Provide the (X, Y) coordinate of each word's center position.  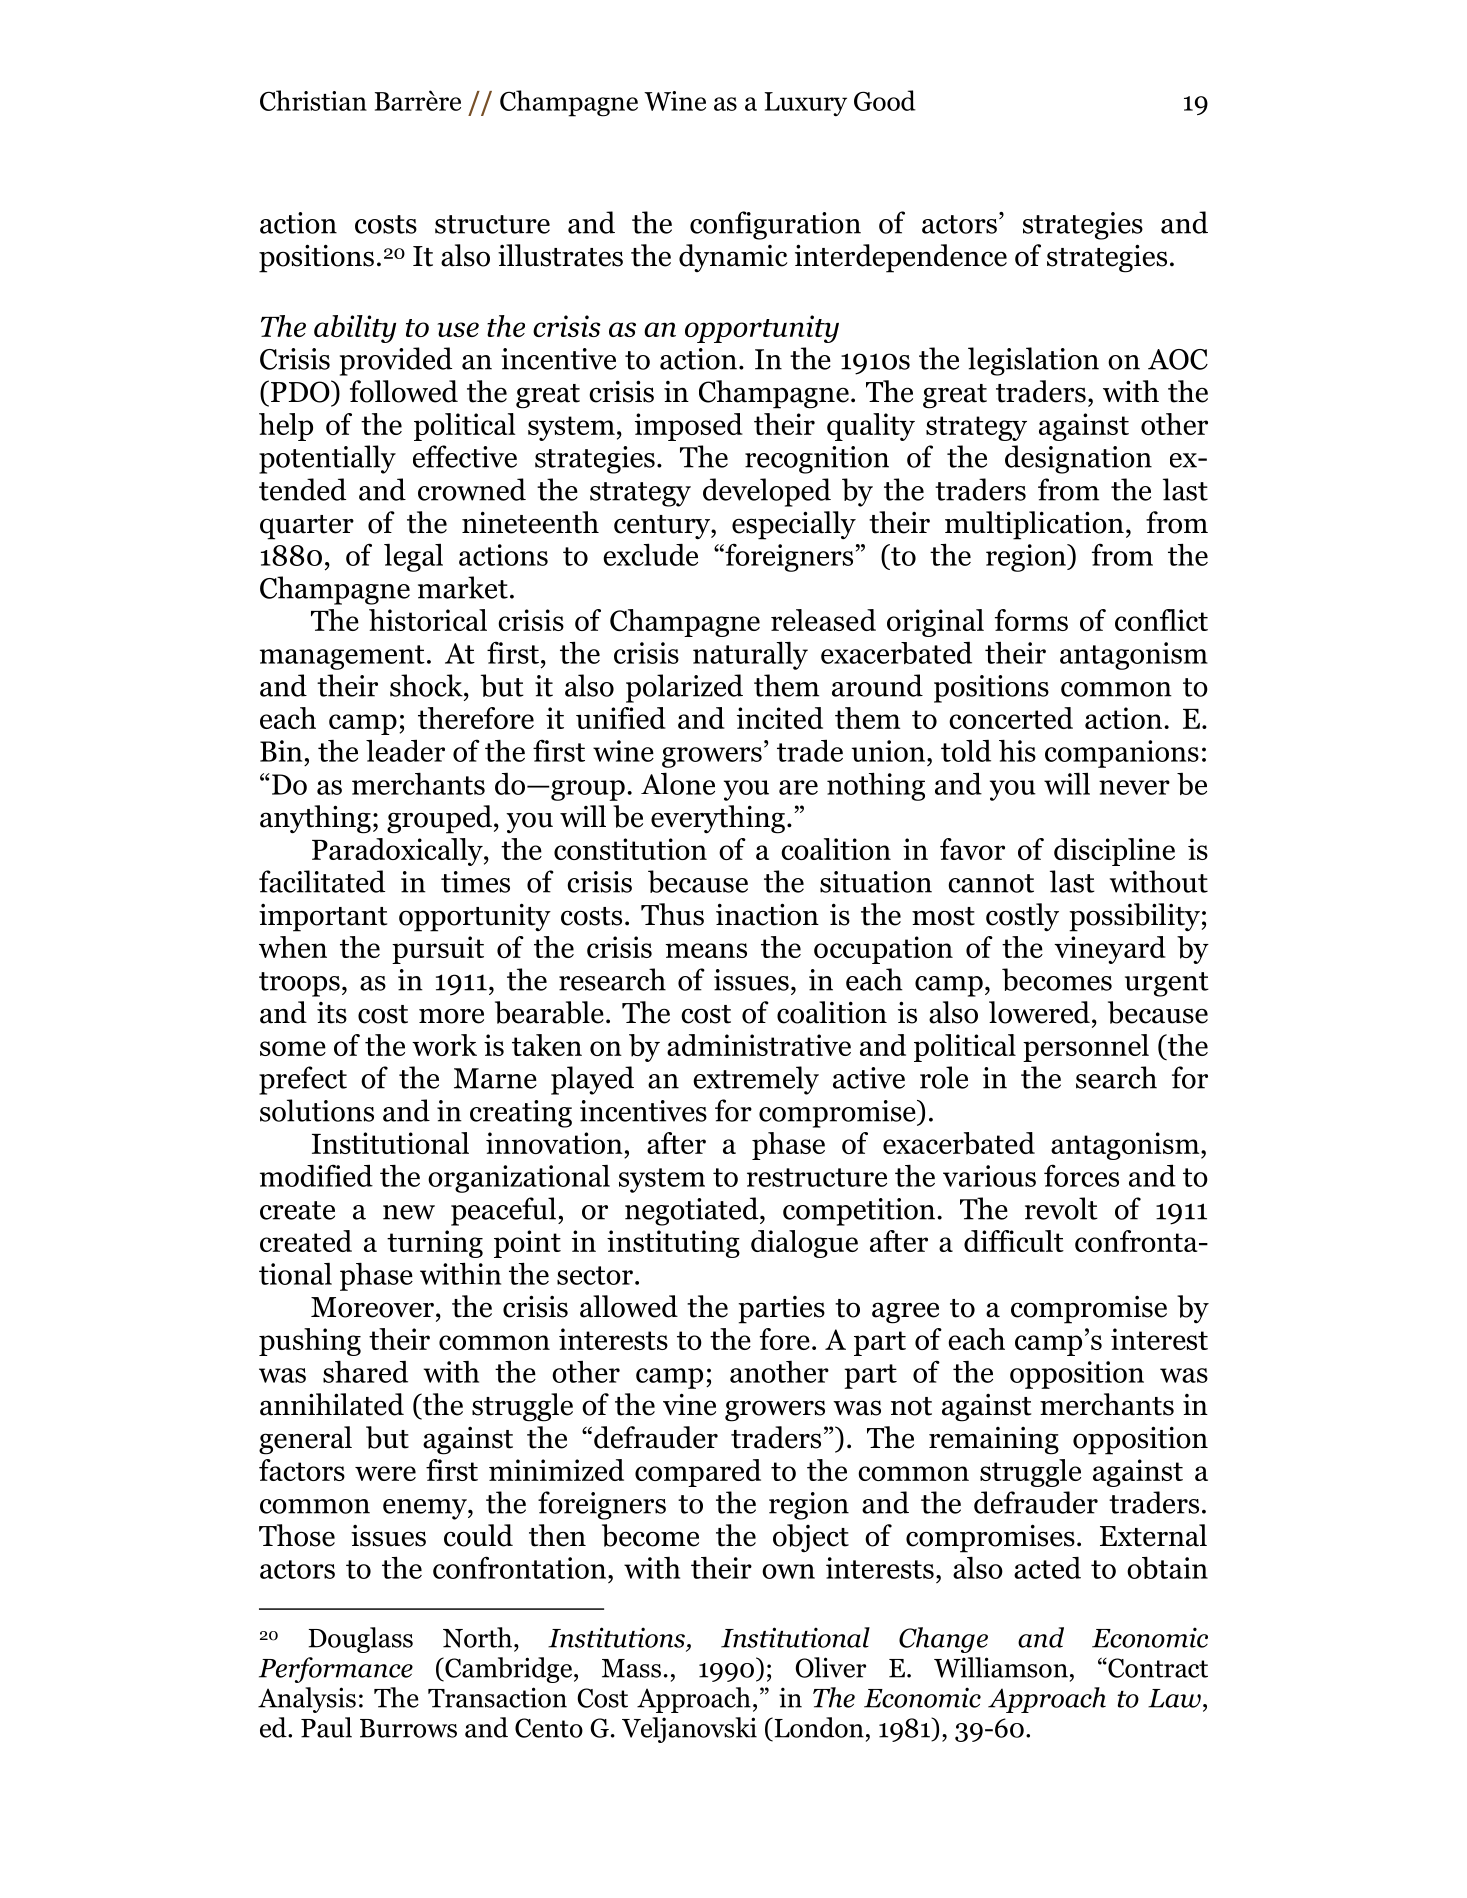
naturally (750, 655)
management (342, 657)
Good (885, 100)
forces (1081, 1175)
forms (1031, 620)
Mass (631, 1668)
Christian (313, 100)
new (409, 1212)
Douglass (361, 1640)
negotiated (693, 1211)
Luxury (805, 104)
